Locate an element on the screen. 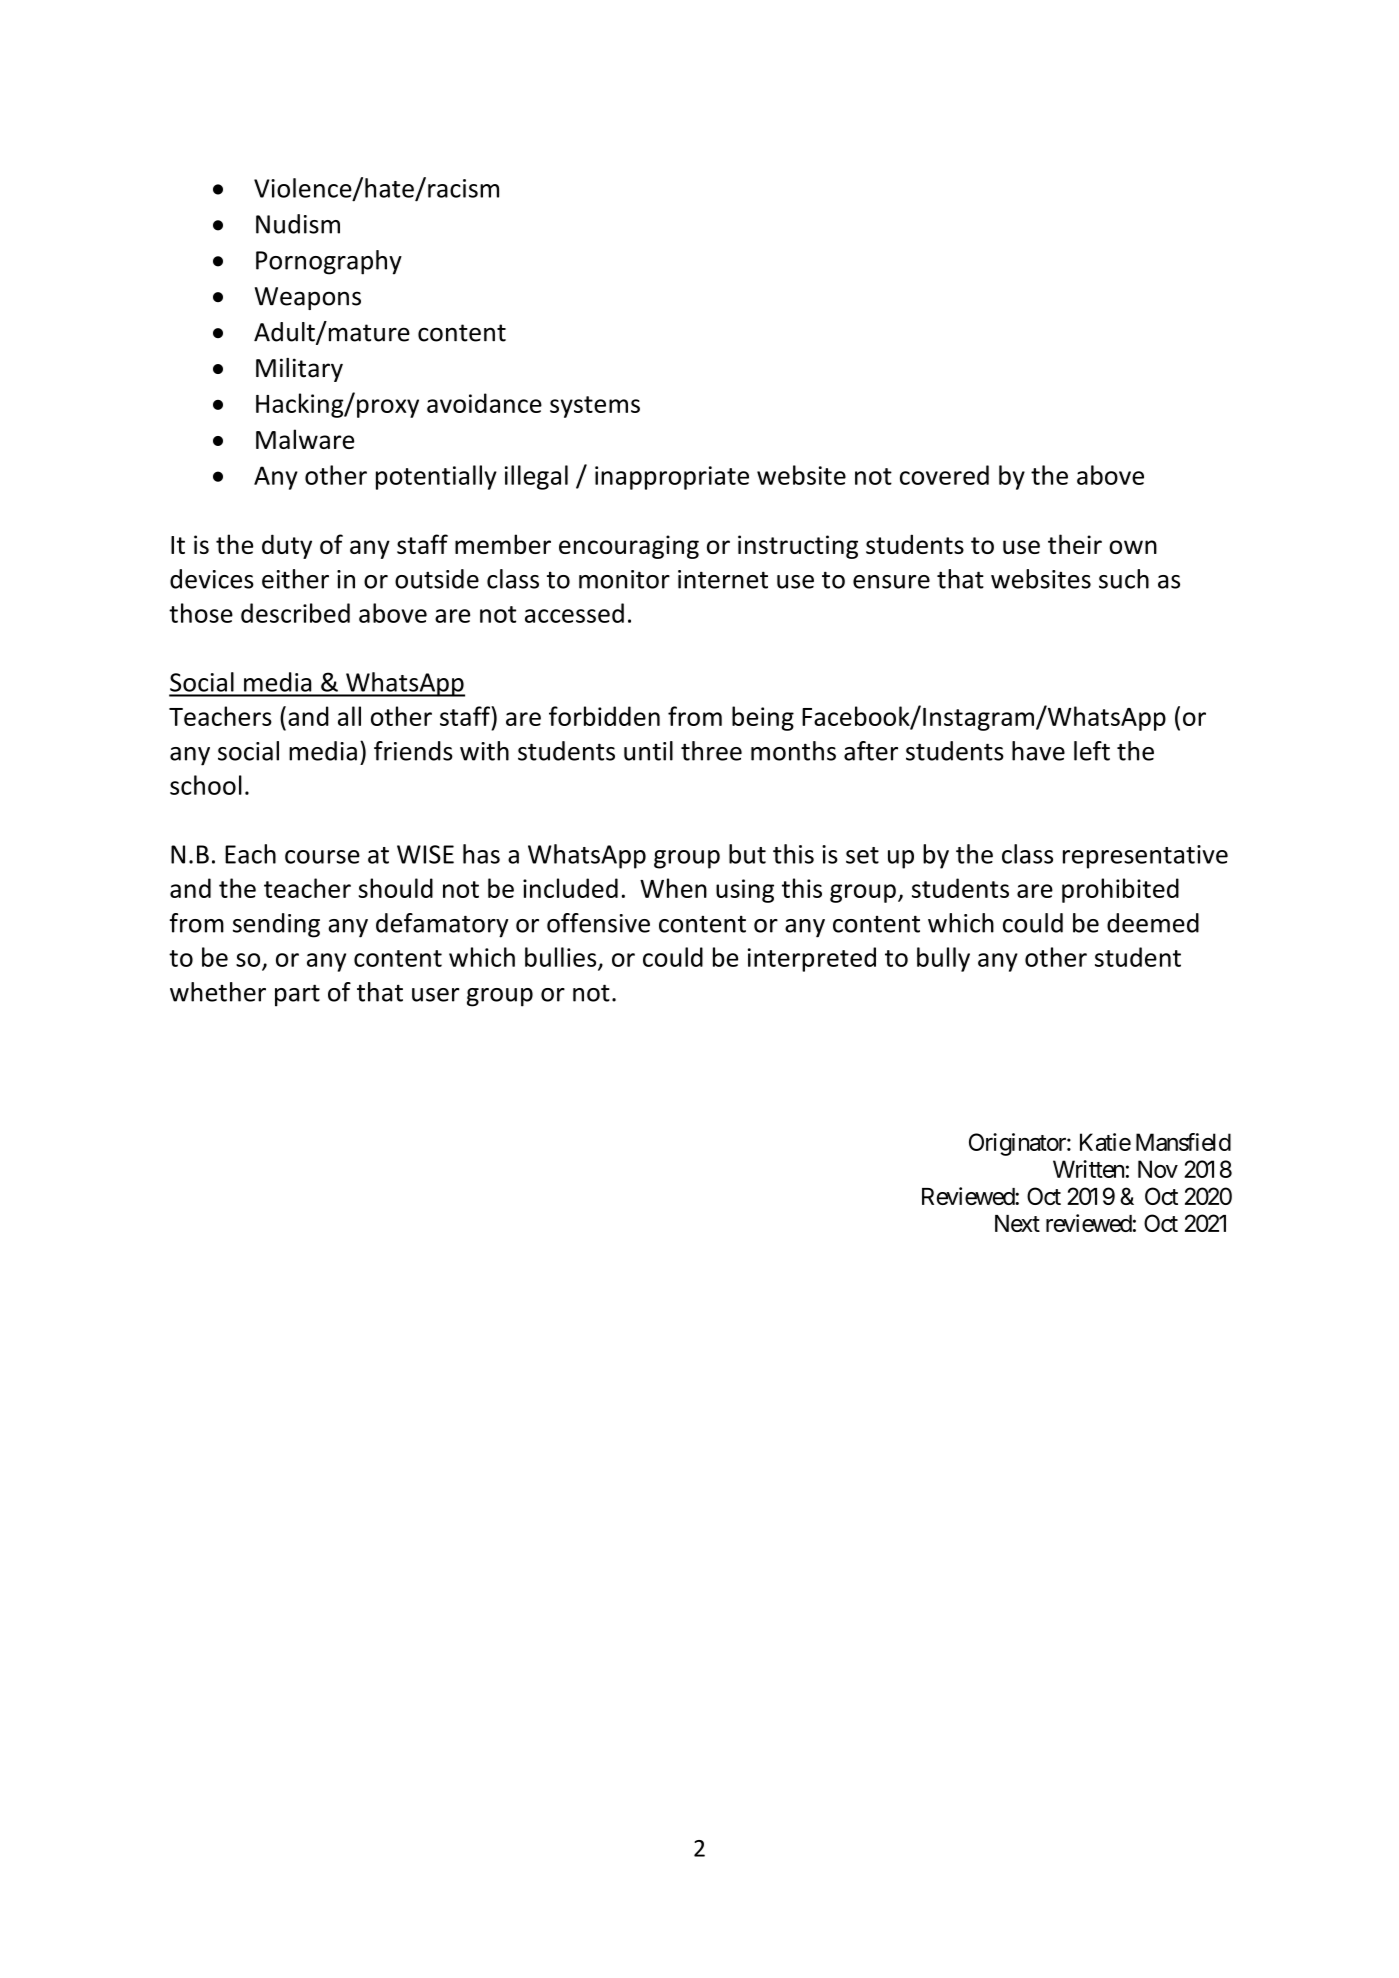  systems is located at coordinates (595, 407).
